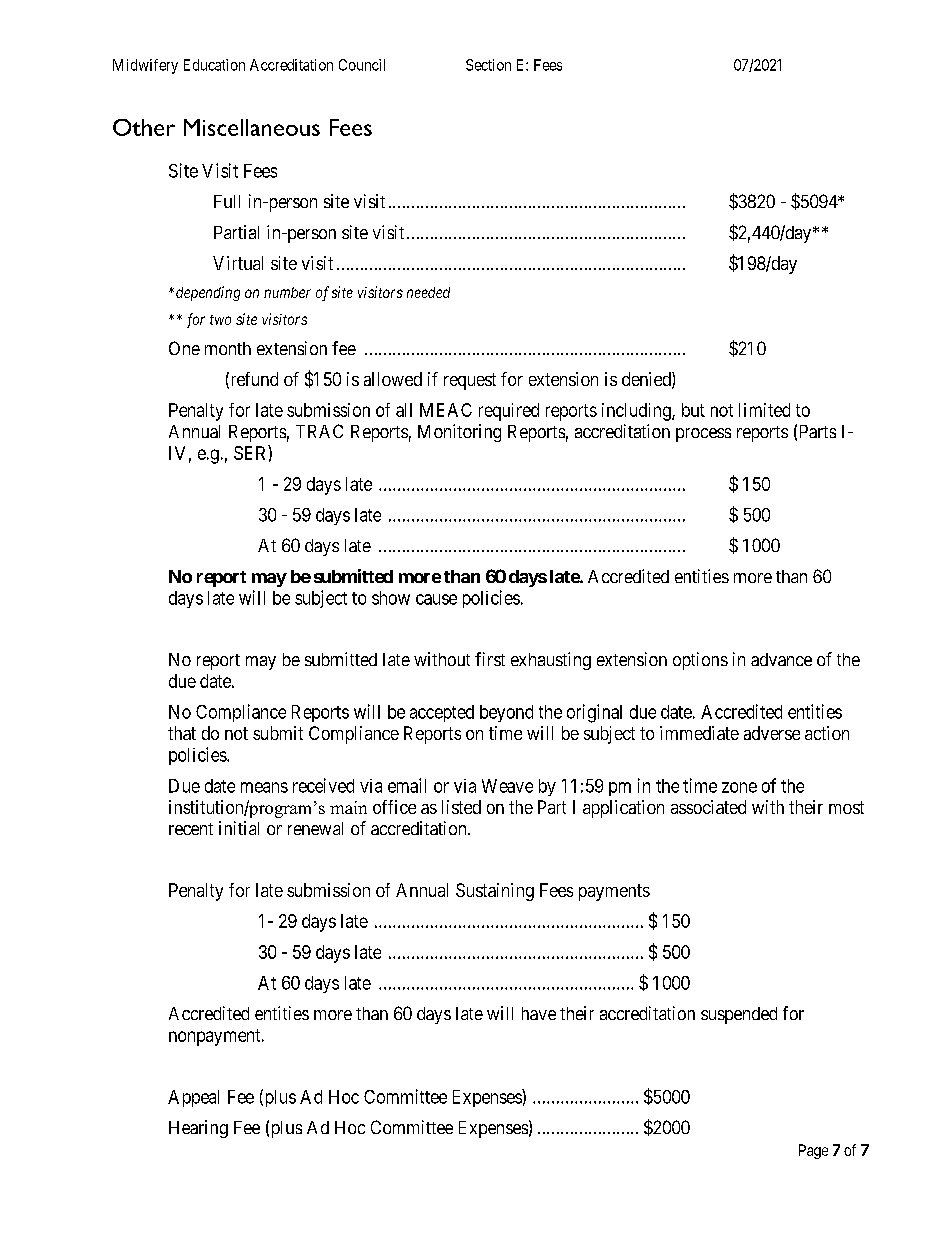 The height and width of the screenshot is (1233, 952). I want to click on Monitoring, so click(459, 433).
